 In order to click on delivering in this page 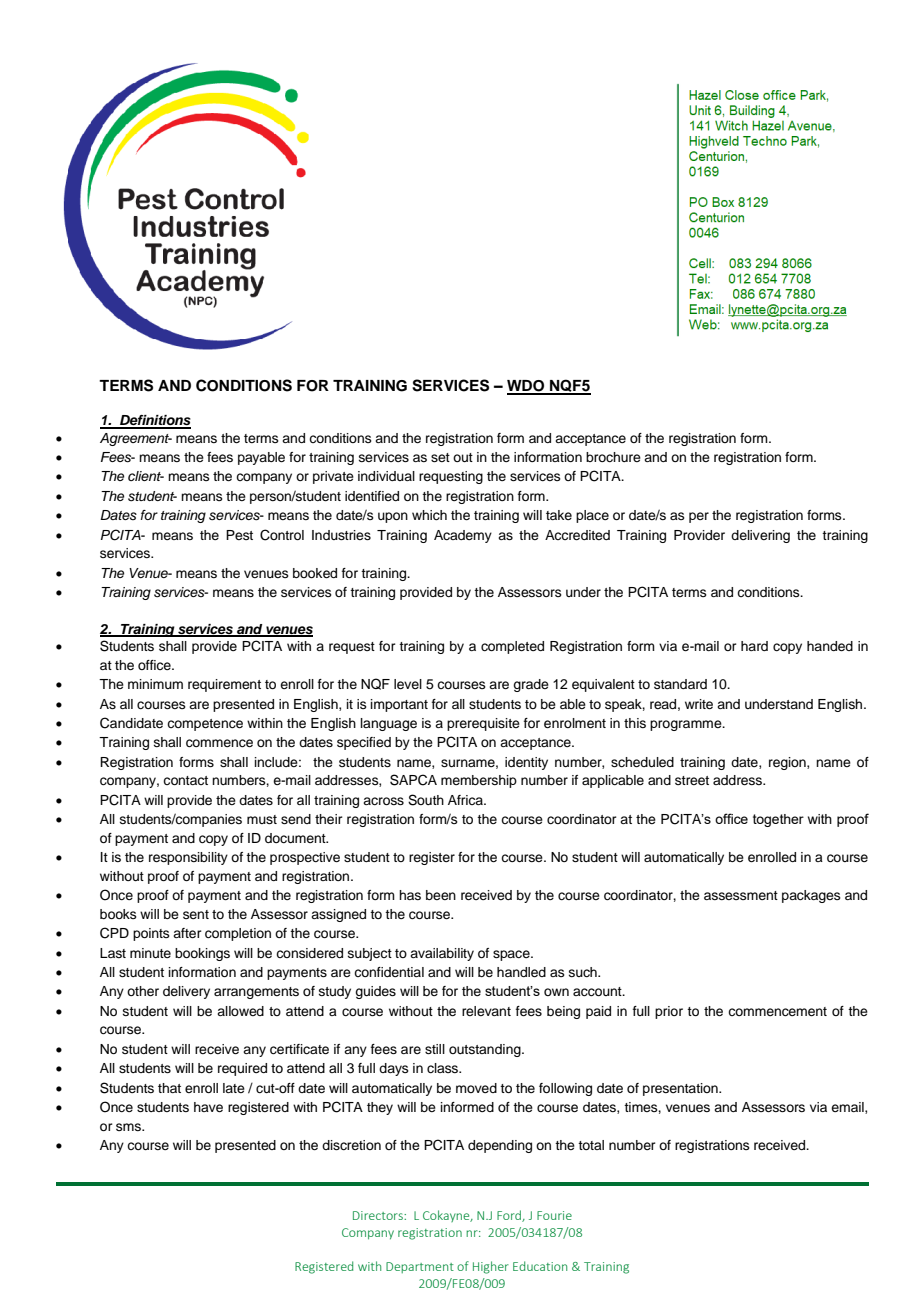, I will do `click(760, 536)`.
